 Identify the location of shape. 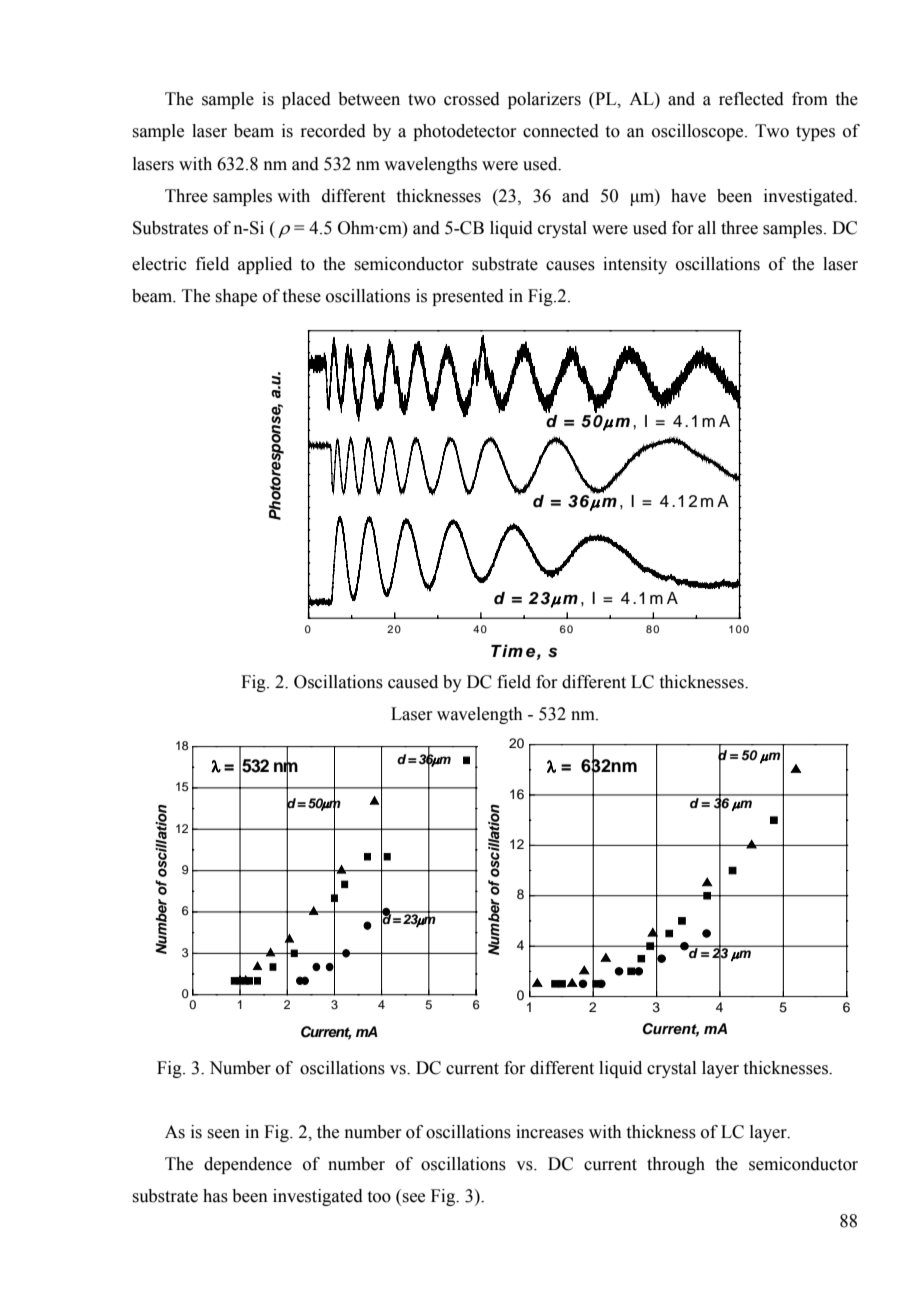
(236, 297).
